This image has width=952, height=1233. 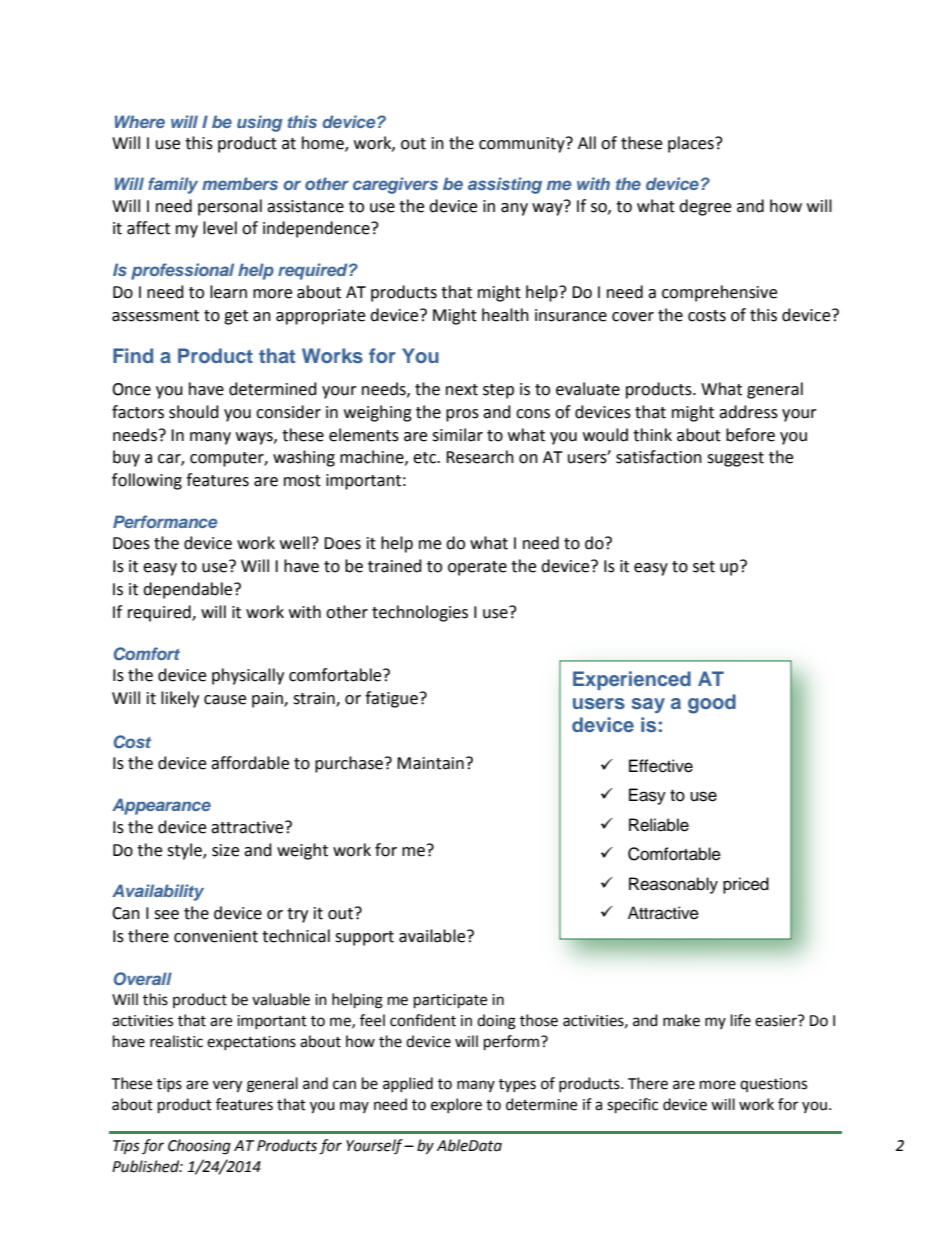 What do you see at coordinates (704, 567) in the image?
I see `set` at bounding box center [704, 567].
